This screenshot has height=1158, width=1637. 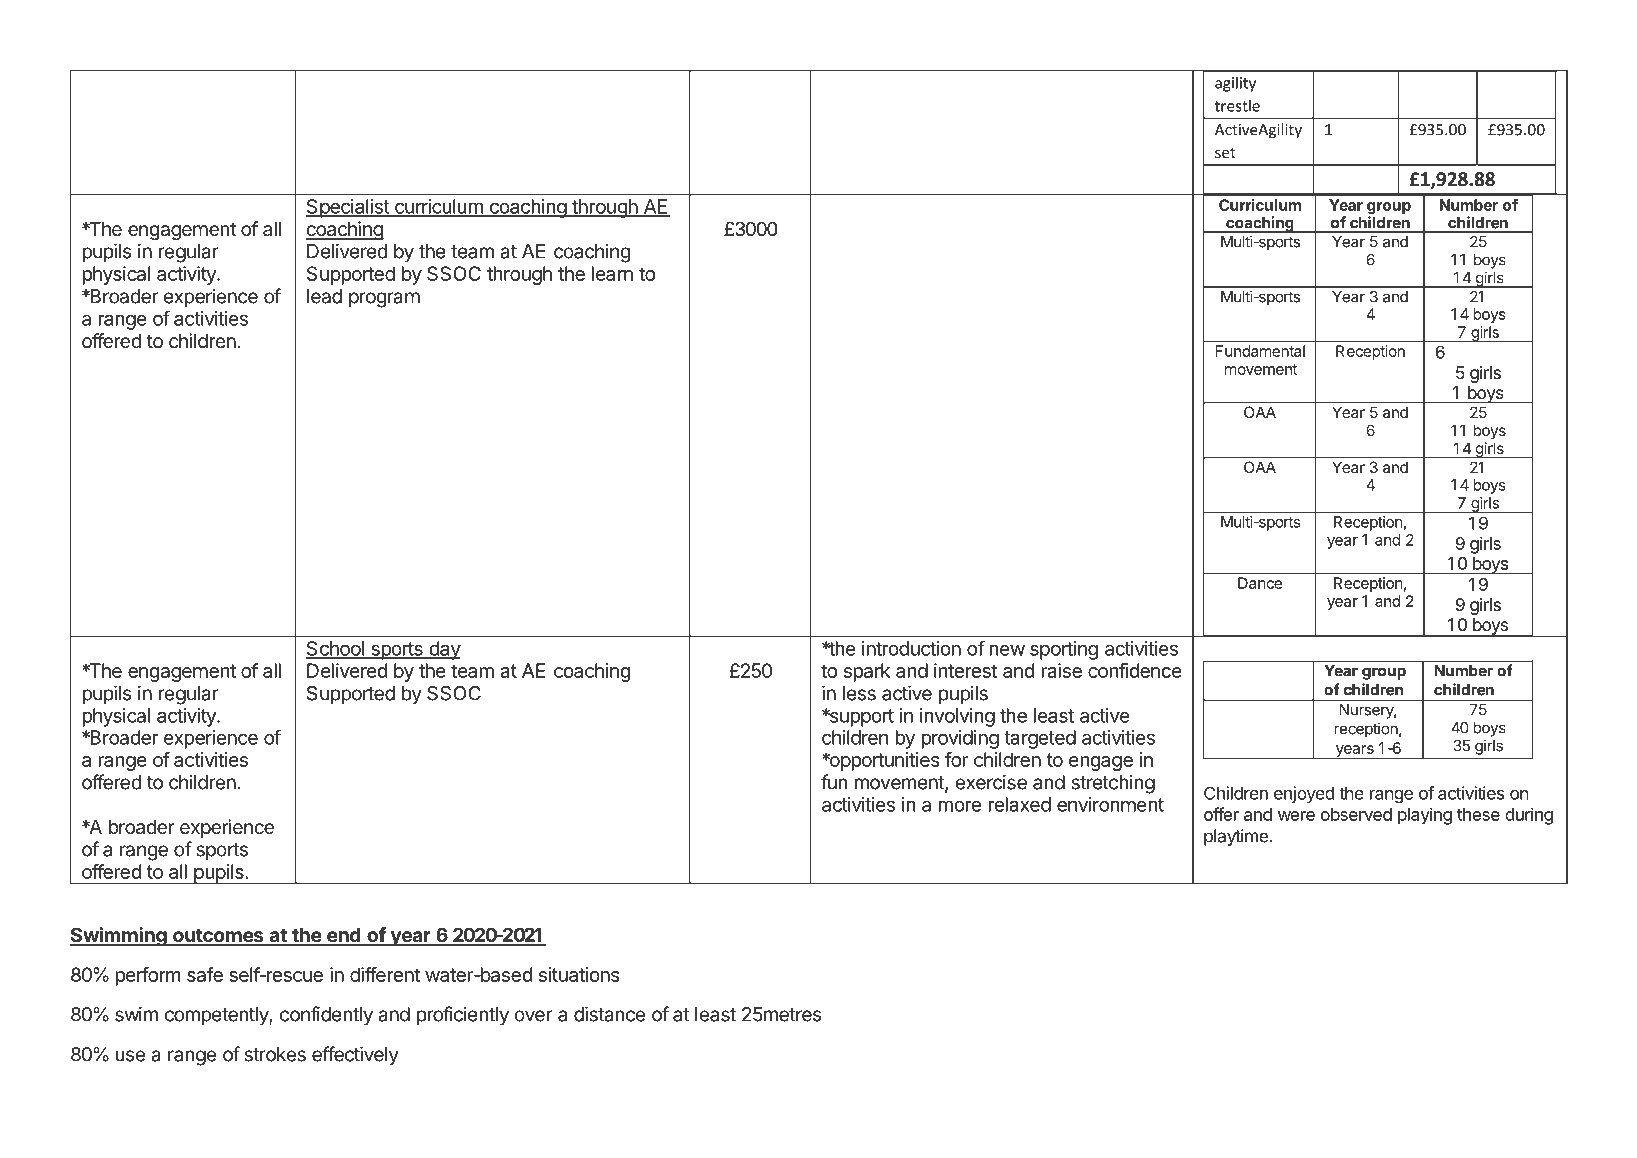 What do you see at coordinates (348, 208) in the screenshot?
I see `Specialist` at bounding box center [348, 208].
